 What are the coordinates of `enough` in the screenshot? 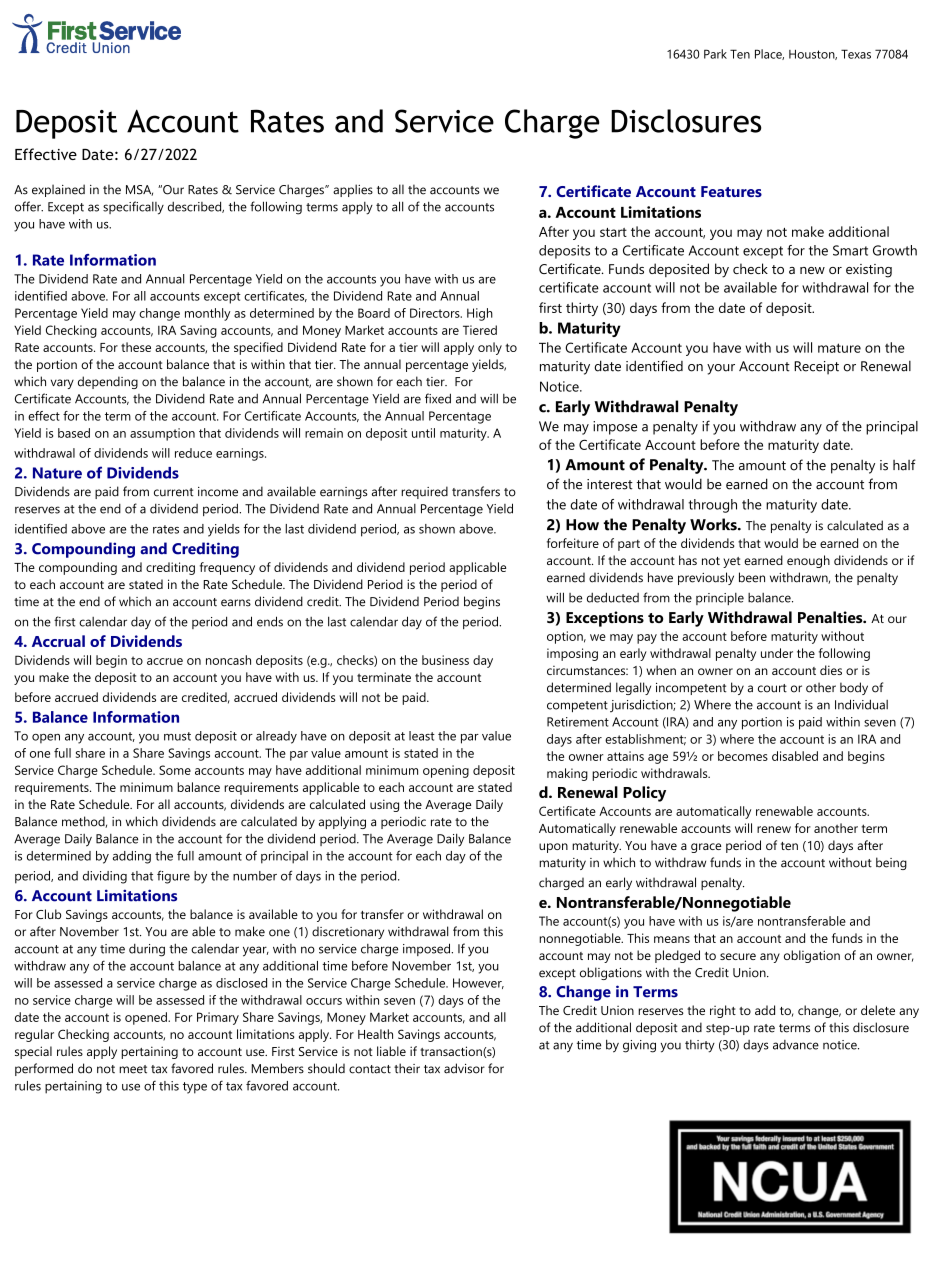 It's located at (808, 561).
